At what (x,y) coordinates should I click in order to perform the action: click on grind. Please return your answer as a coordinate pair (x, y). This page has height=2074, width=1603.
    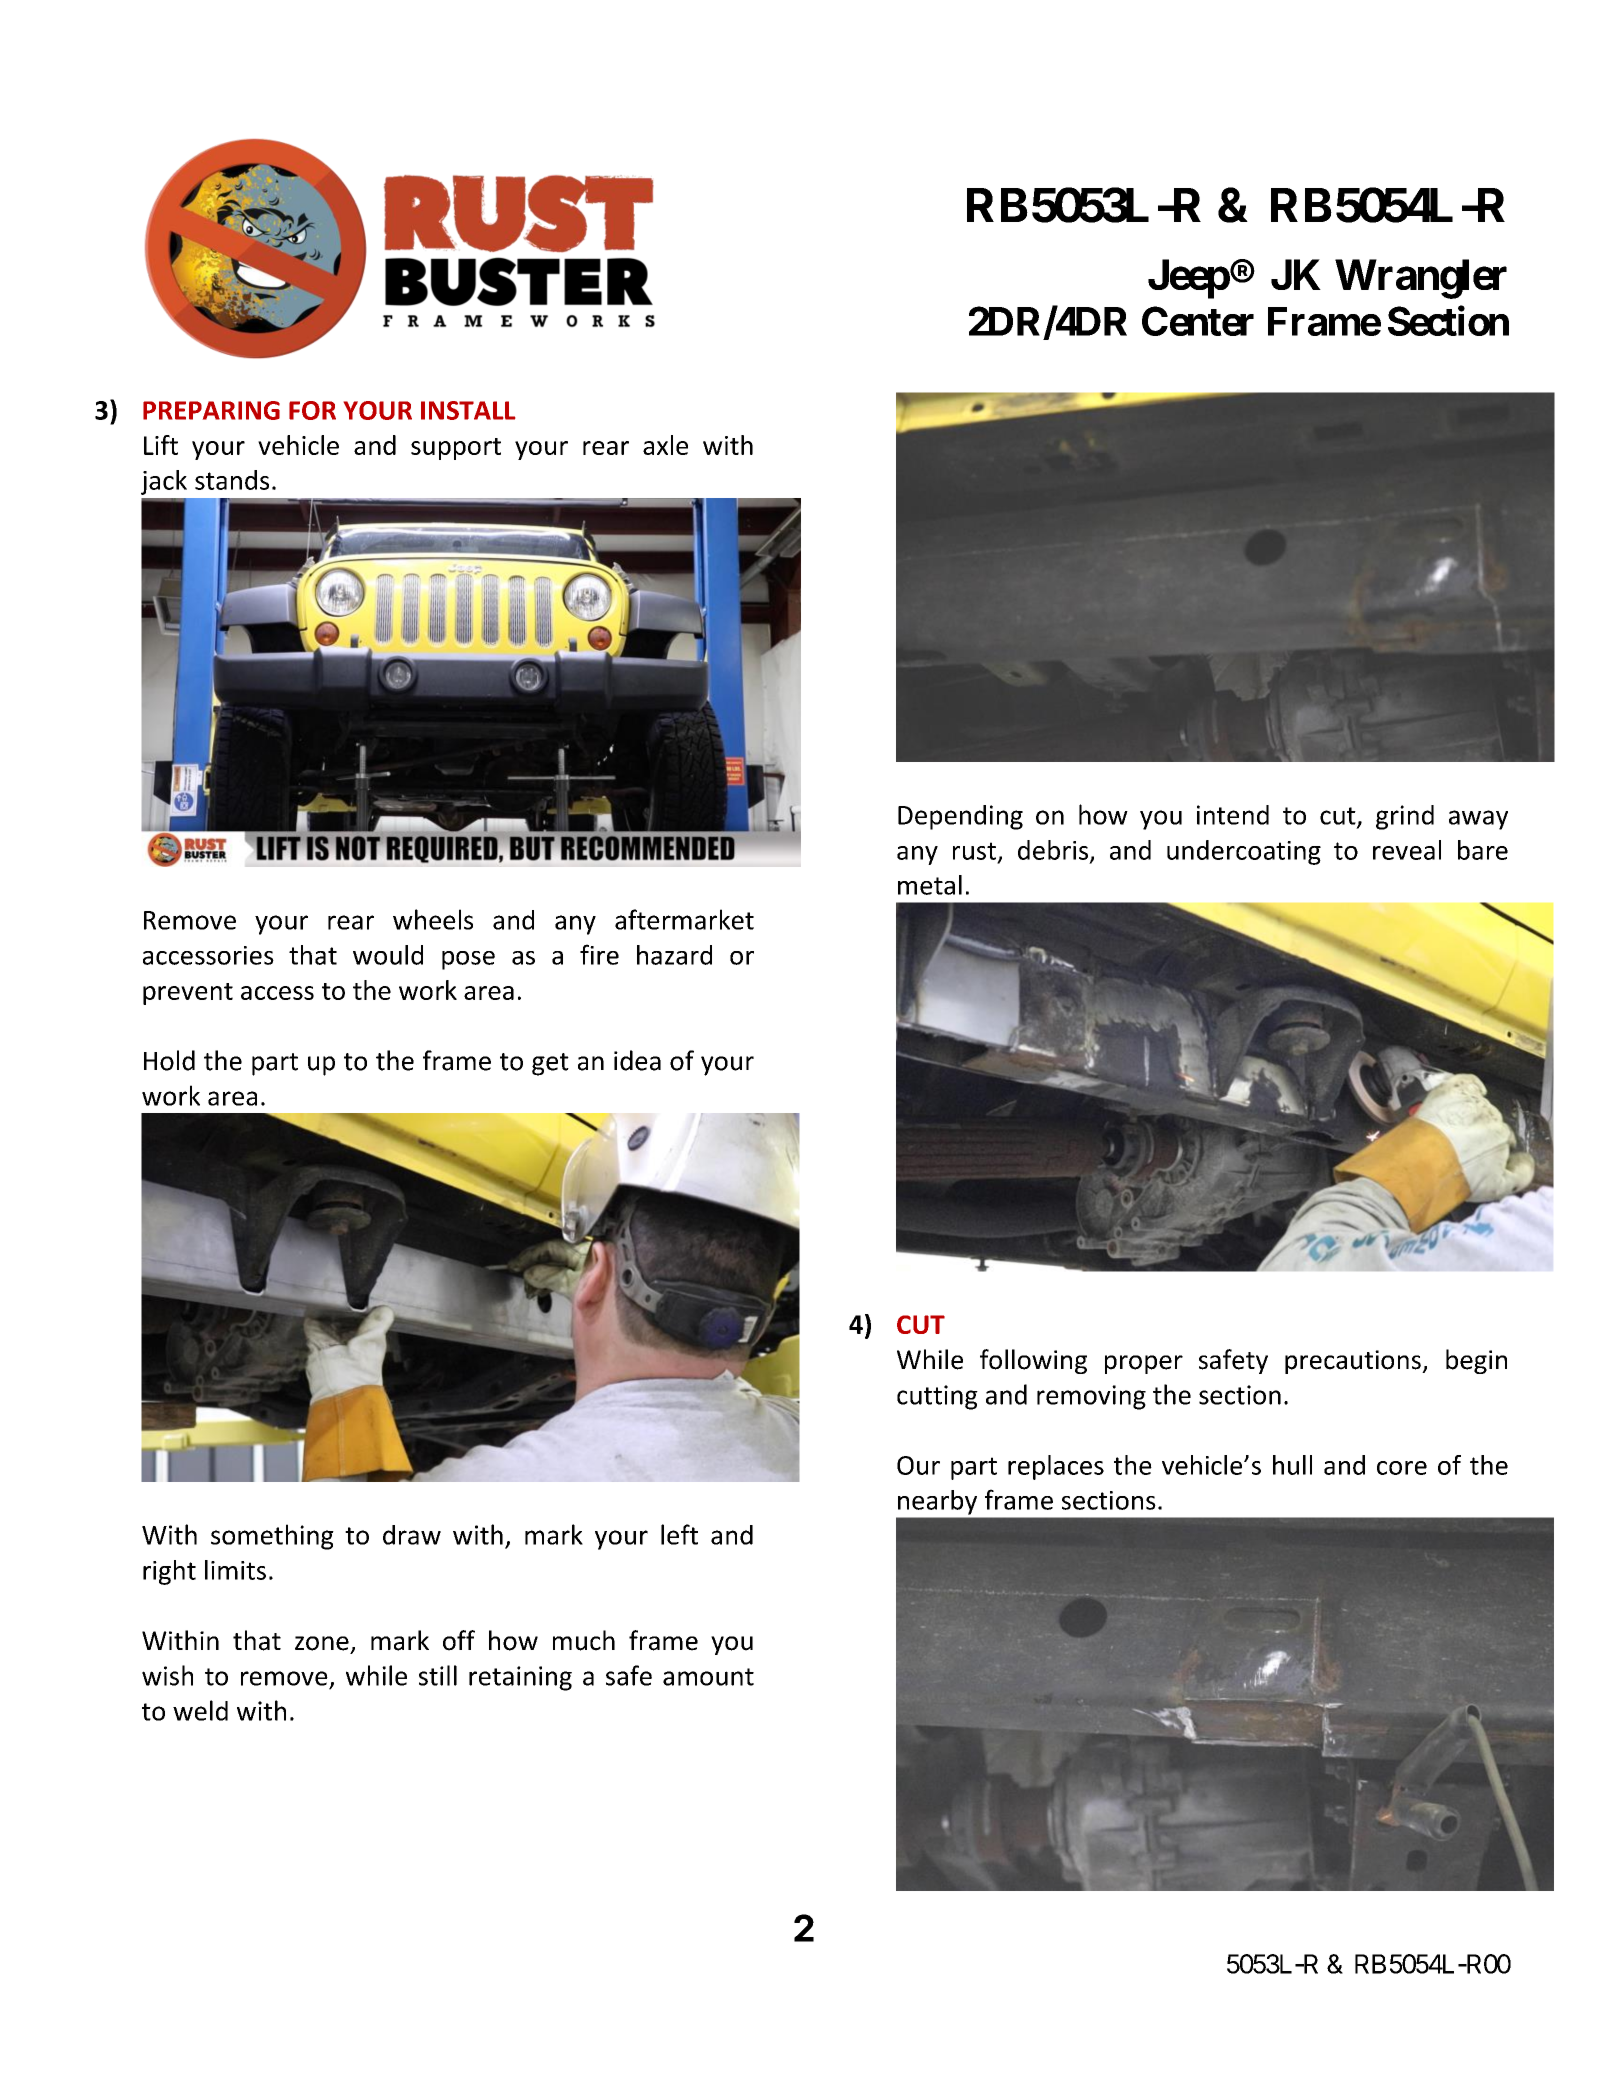
    Looking at the image, I should click on (1405, 817).
